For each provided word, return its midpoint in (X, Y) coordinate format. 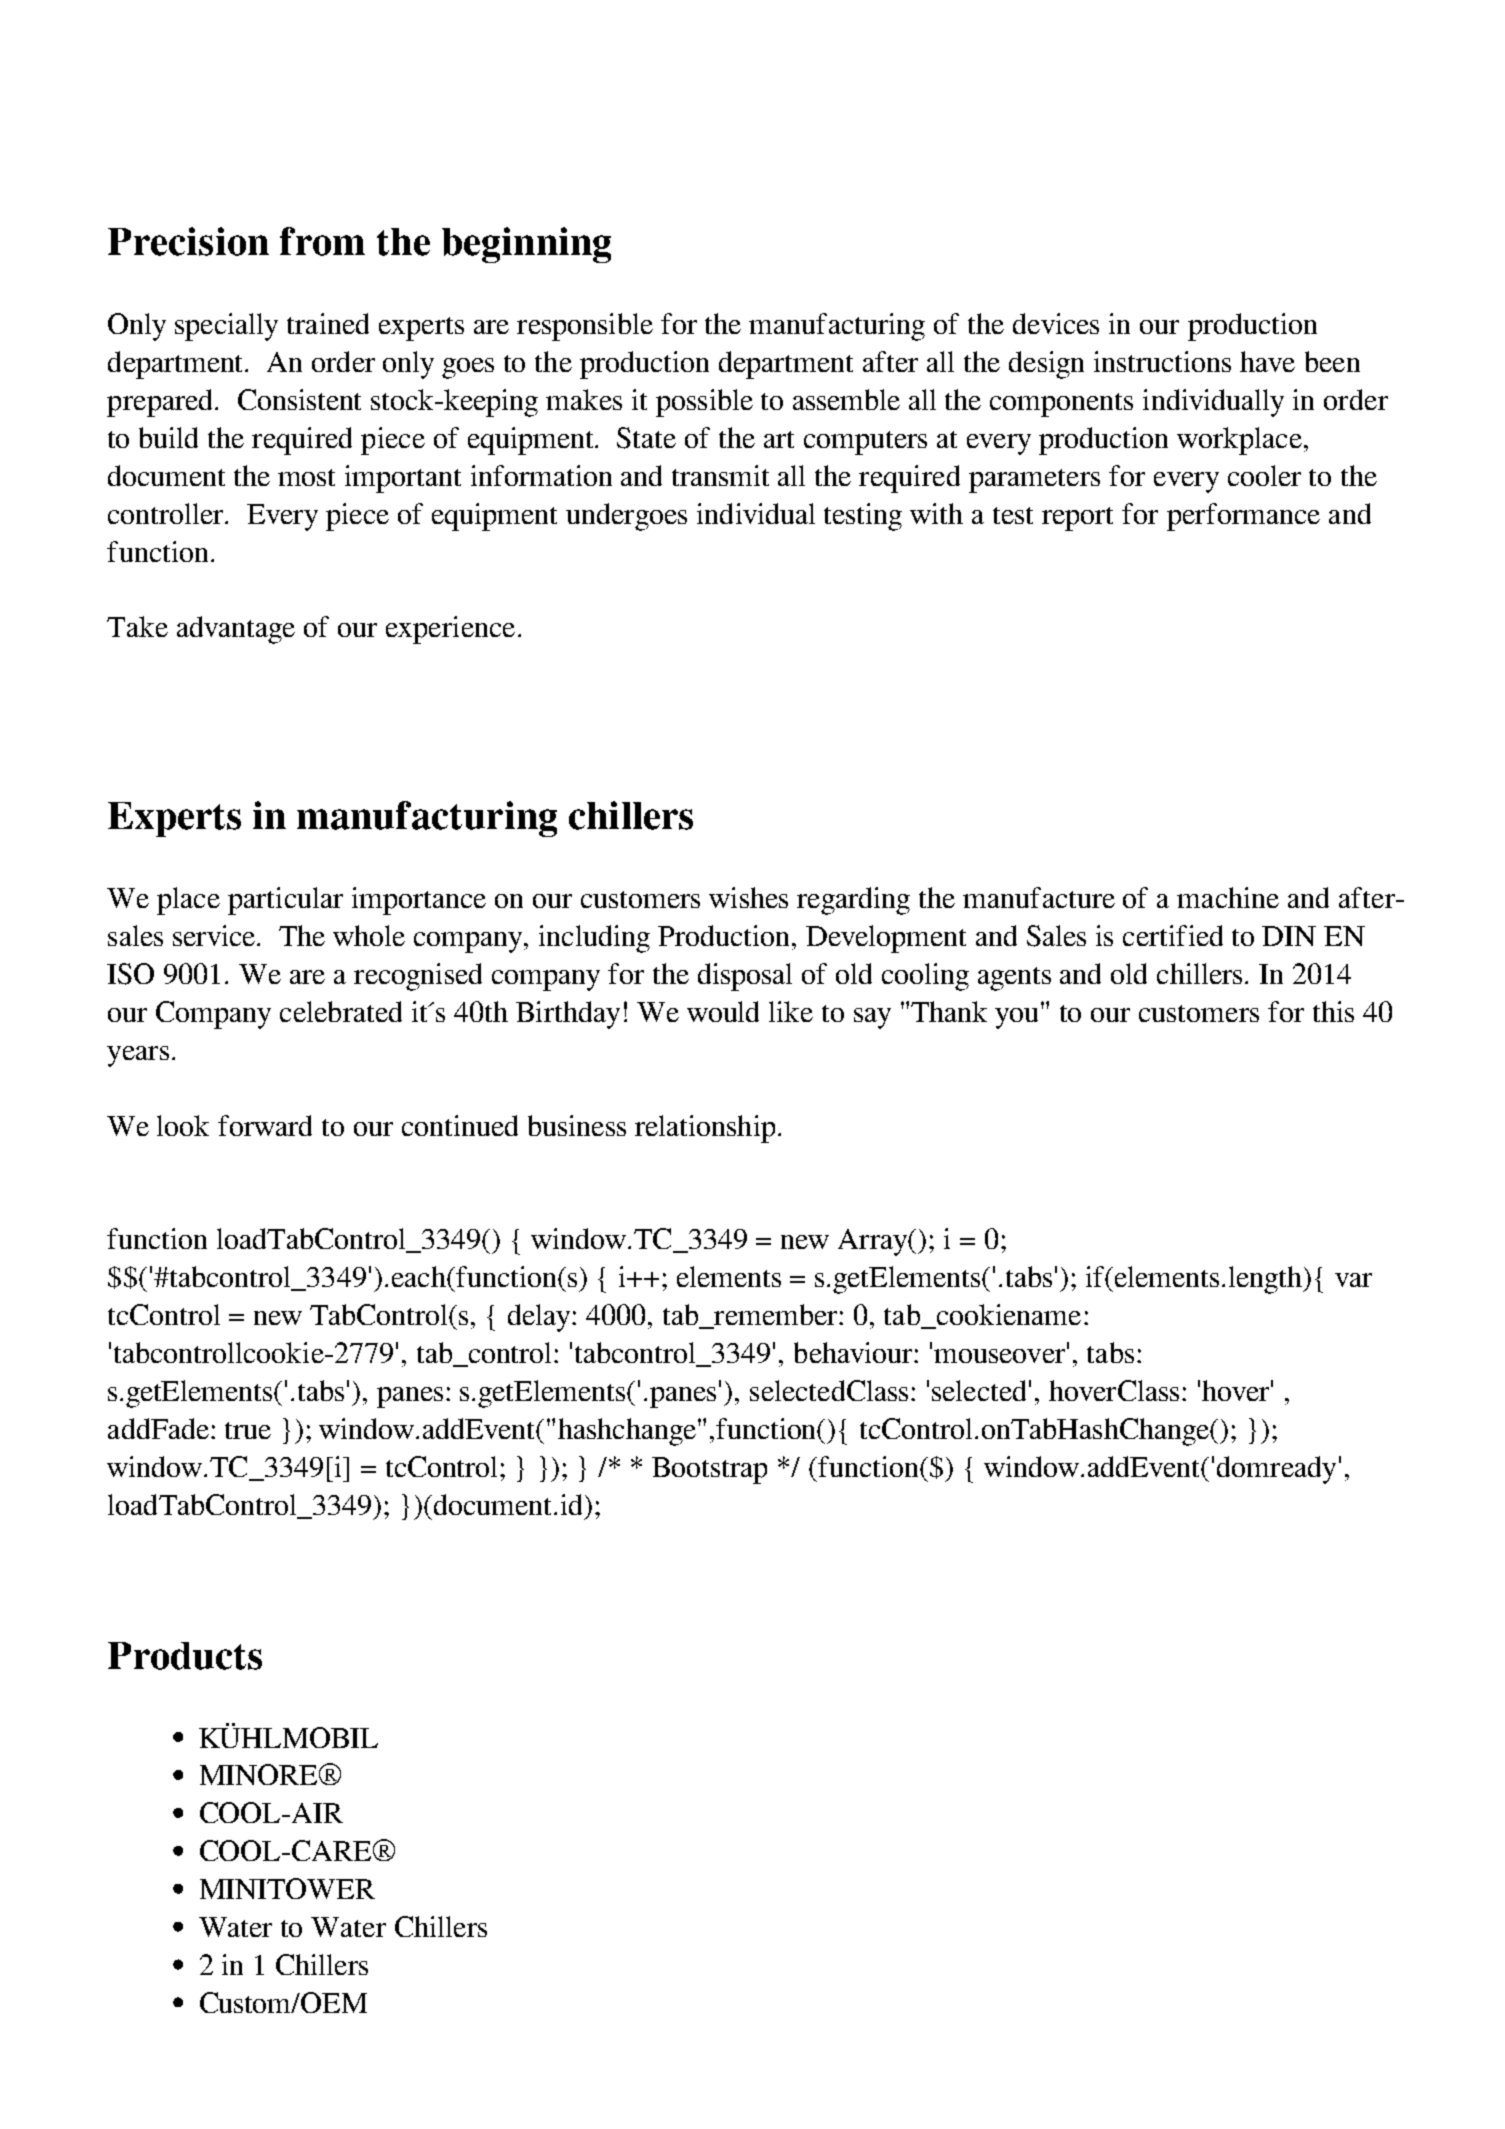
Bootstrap (709, 1470)
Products (185, 1656)
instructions (1162, 361)
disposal (745, 977)
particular (285, 901)
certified (1173, 935)
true (248, 1430)
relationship (705, 1129)
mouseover (1001, 1355)
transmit (720, 475)
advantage (236, 630)
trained (328, 323)
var (1353, 1280)
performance (1243, 517)
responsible (585, 327)
